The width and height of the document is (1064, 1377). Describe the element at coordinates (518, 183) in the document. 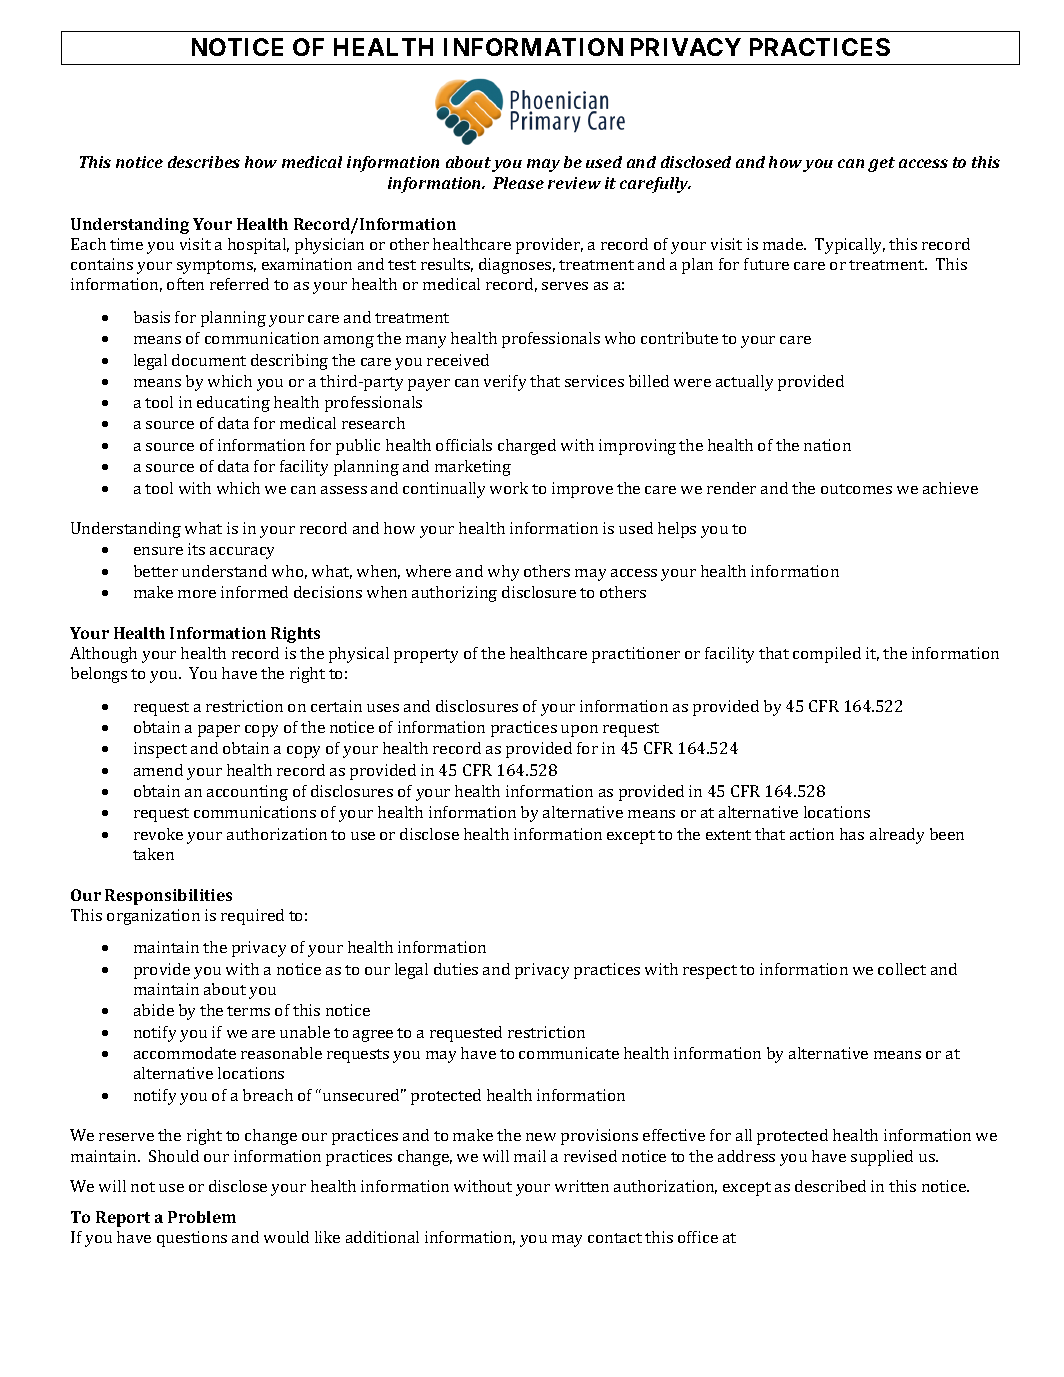

I see `Please` at that location.
